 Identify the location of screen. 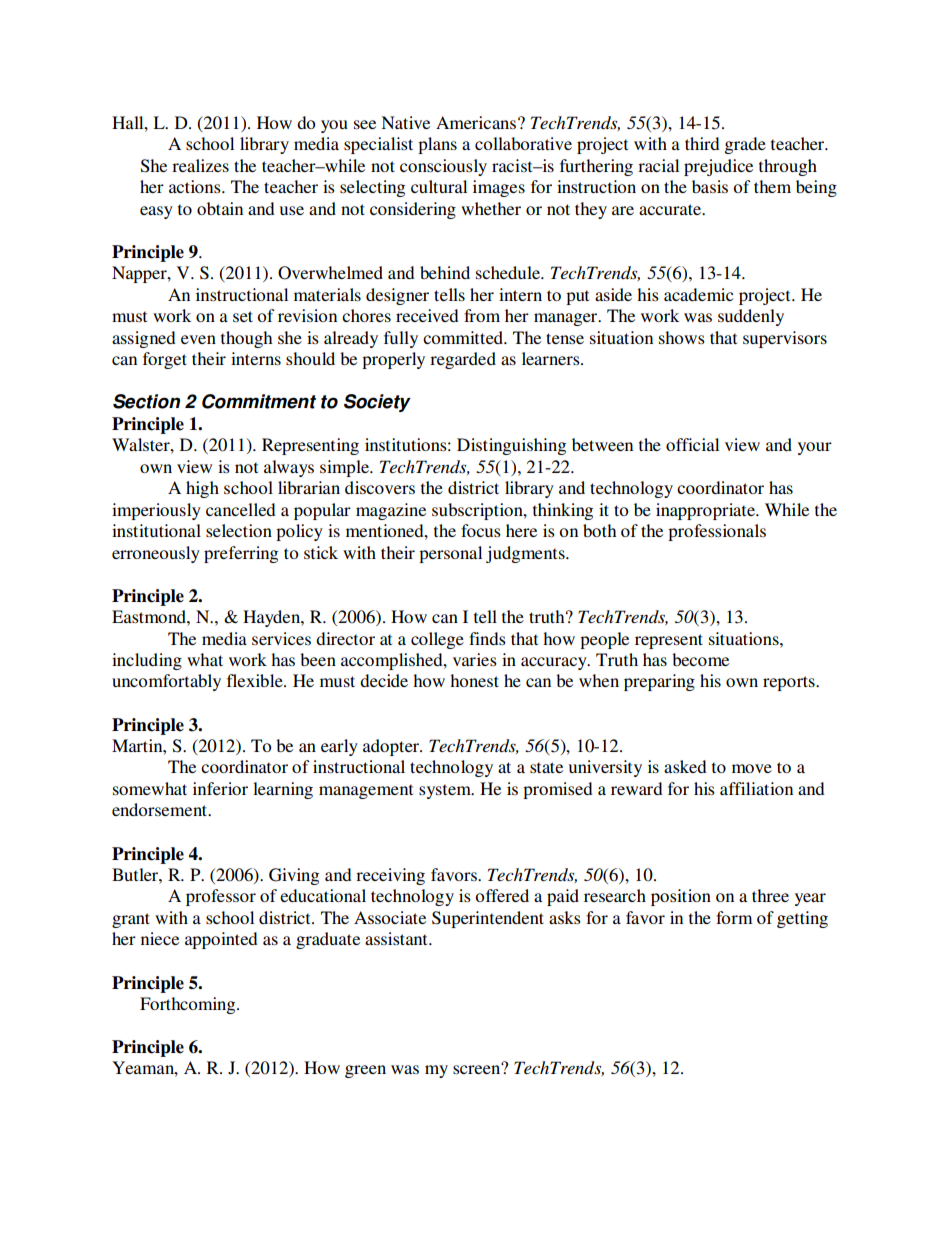
(478, 1068).
